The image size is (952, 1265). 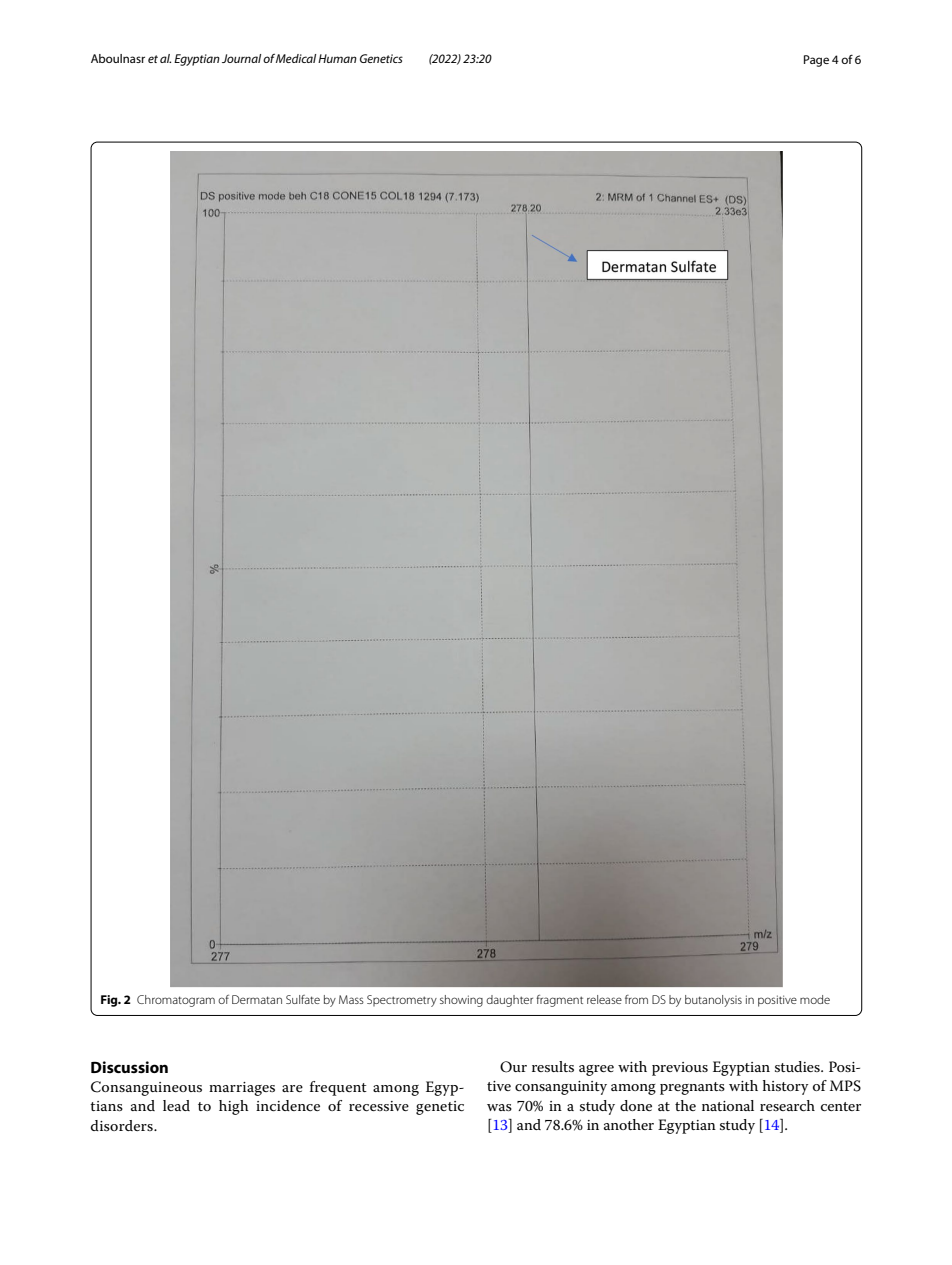 What do you see at coordinates (176, 1105) in the screenshot?
I see `lead` at bounding box center [176, 1105].
